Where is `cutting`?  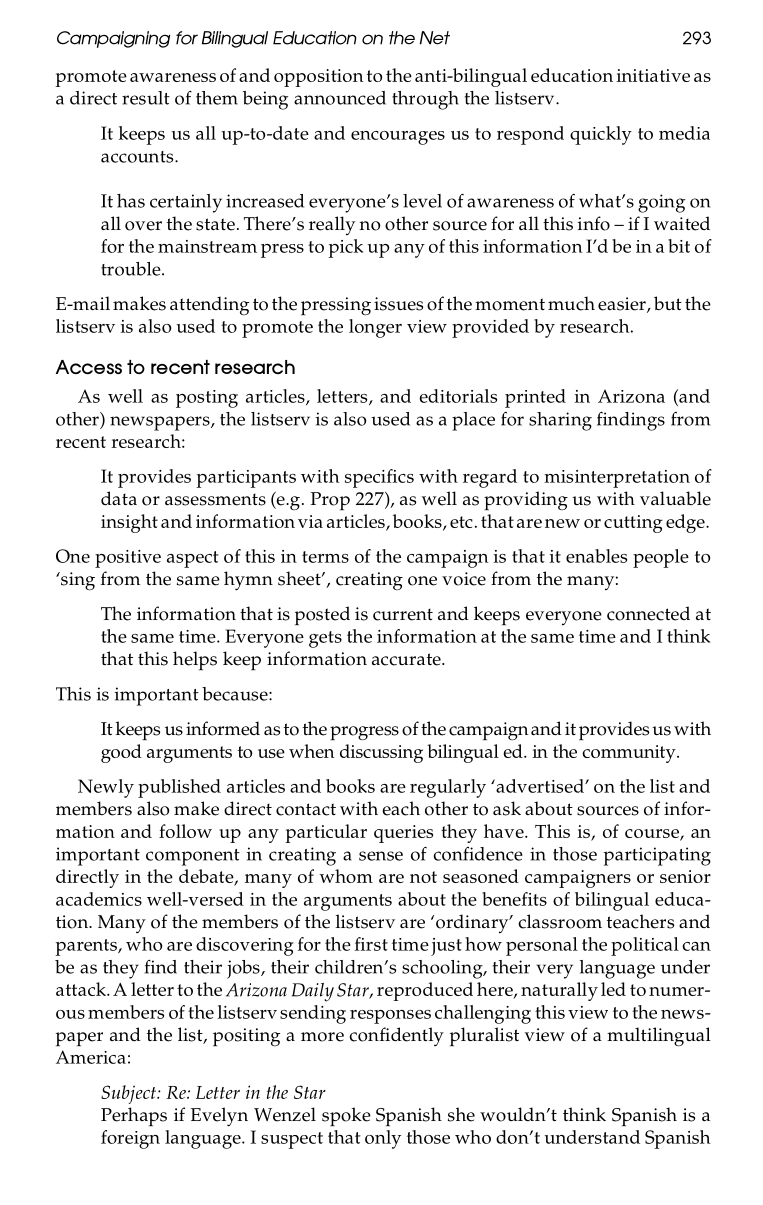
cutting is located at coordinates (633, 524).
